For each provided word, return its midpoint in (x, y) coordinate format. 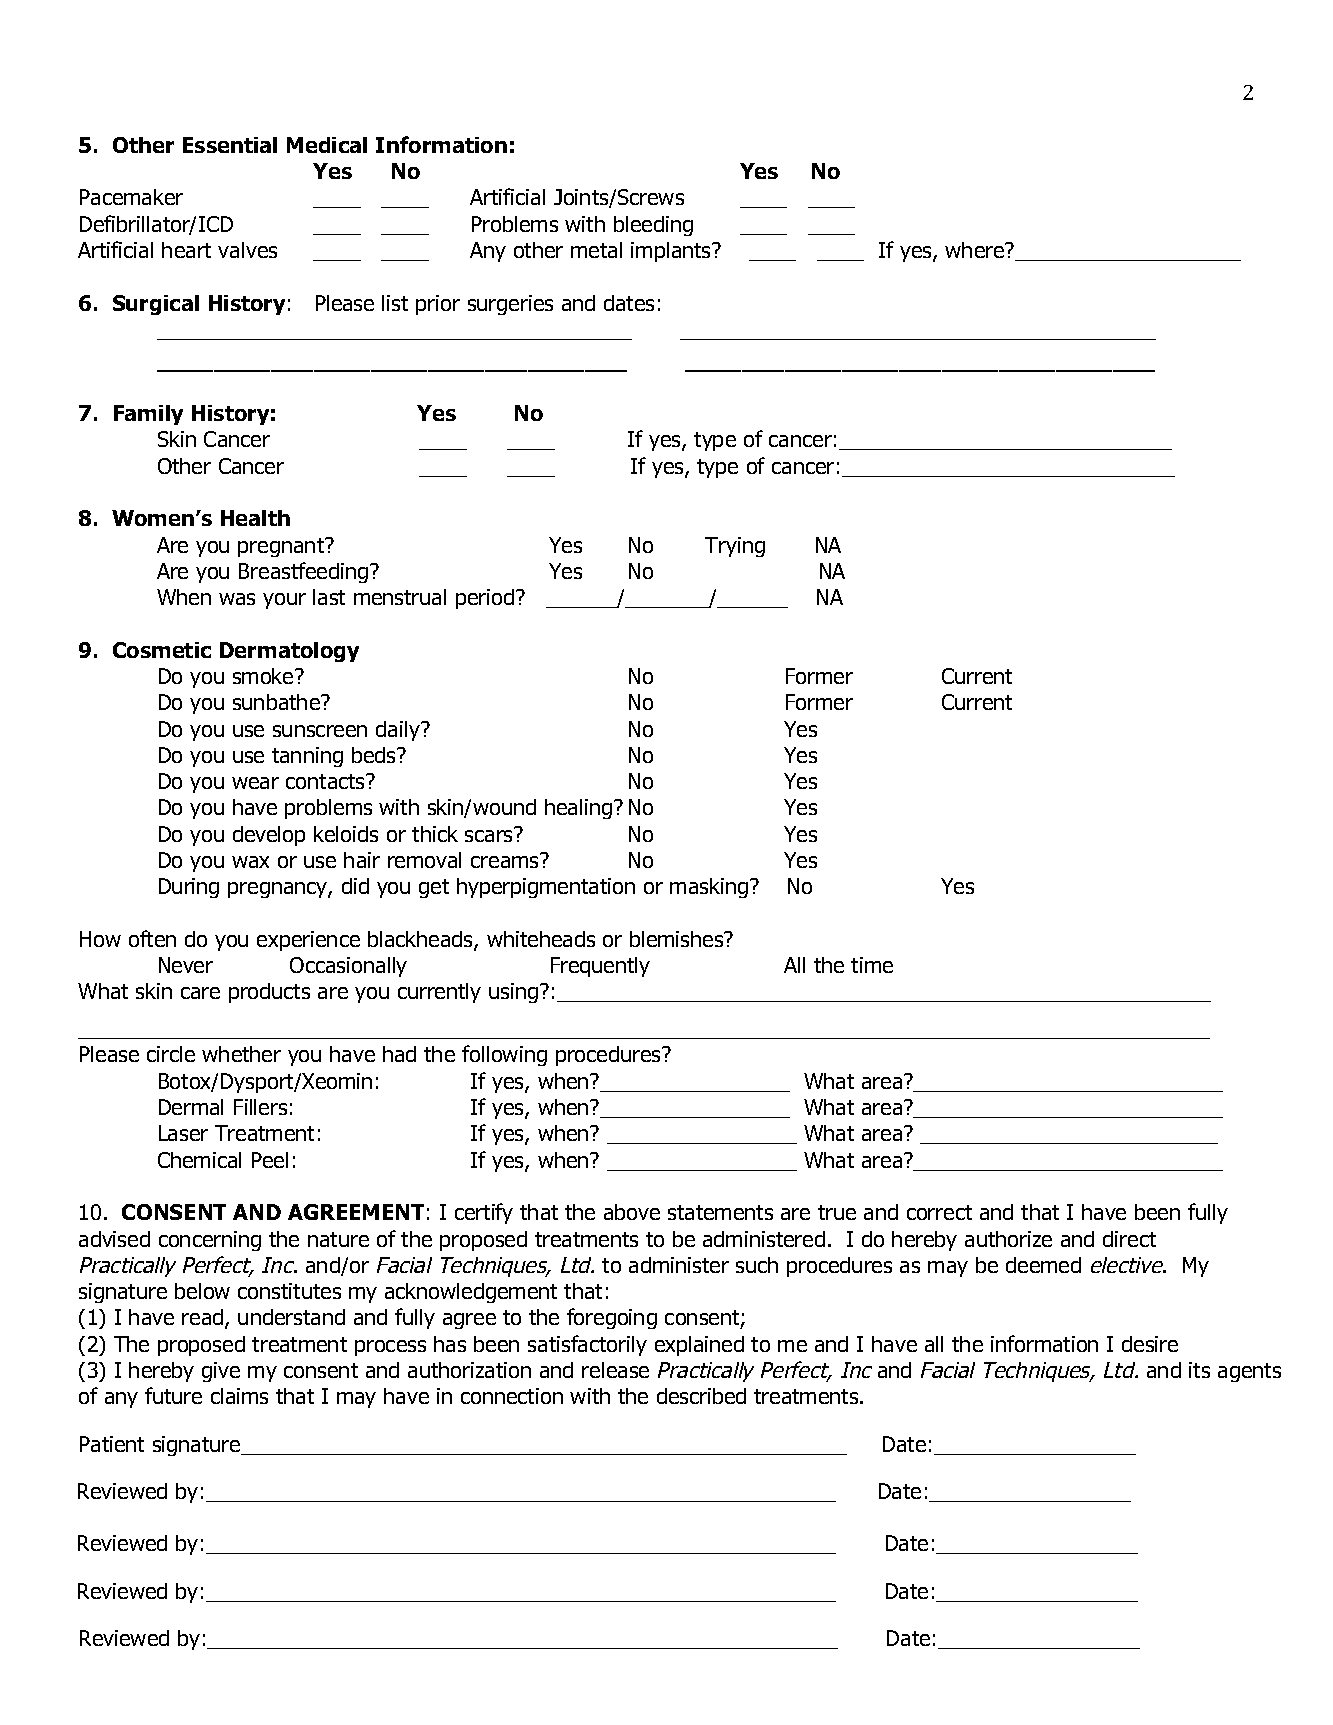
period (485, 599)
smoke (264, 676)
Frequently (600, 967)
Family (148, 415)
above (632, 1212)
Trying (735, 547)
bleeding (653, 226)
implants (672, 252)
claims (239, 1396)
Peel (270, 1160)
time (872, 965)
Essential (230, 145)
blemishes (678, 939)
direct (1129, 1239)
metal (596, 250)
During (189, 888)
